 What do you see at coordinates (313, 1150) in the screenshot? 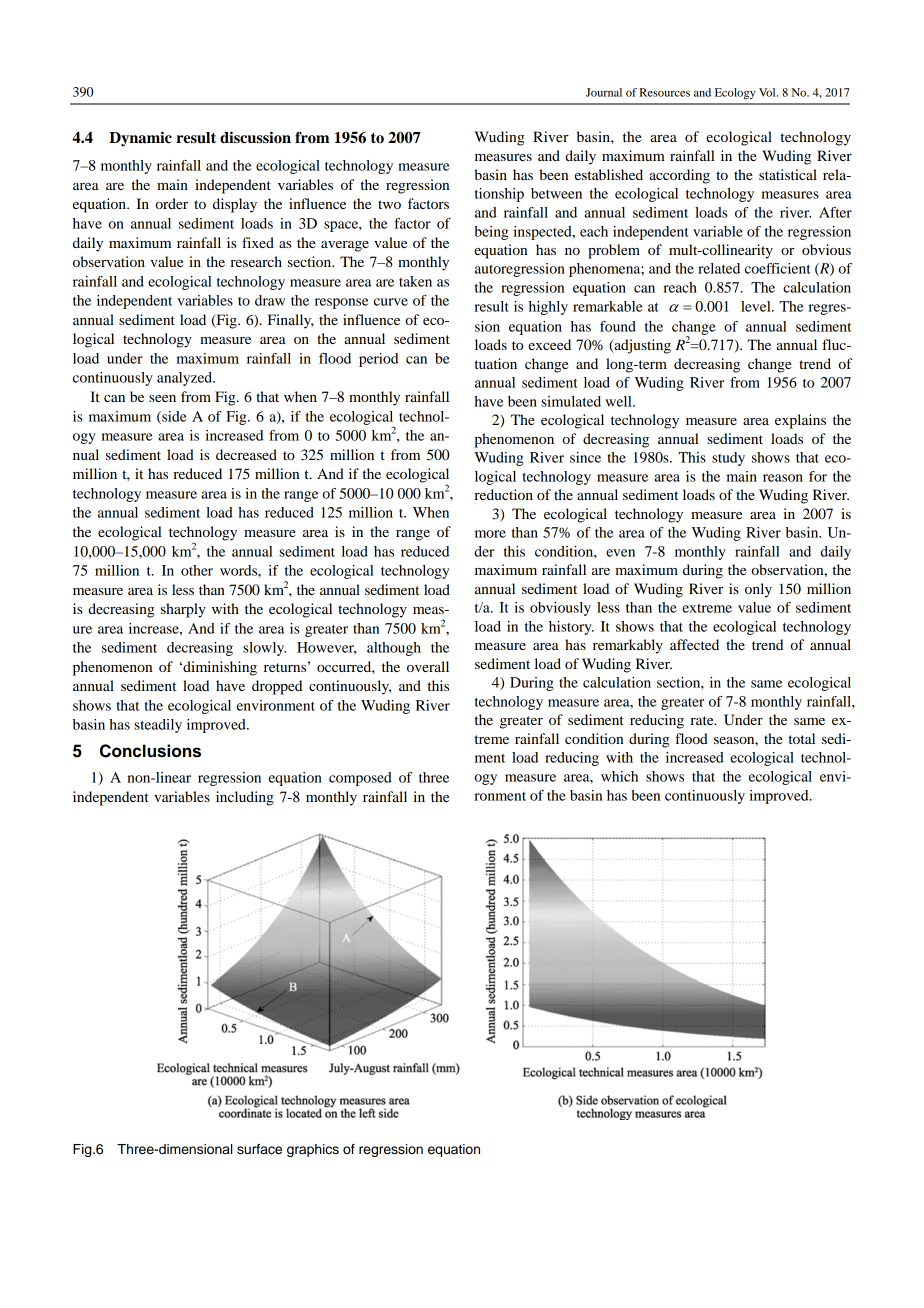
I see `graphics` at bounding box center [313, 1150].
